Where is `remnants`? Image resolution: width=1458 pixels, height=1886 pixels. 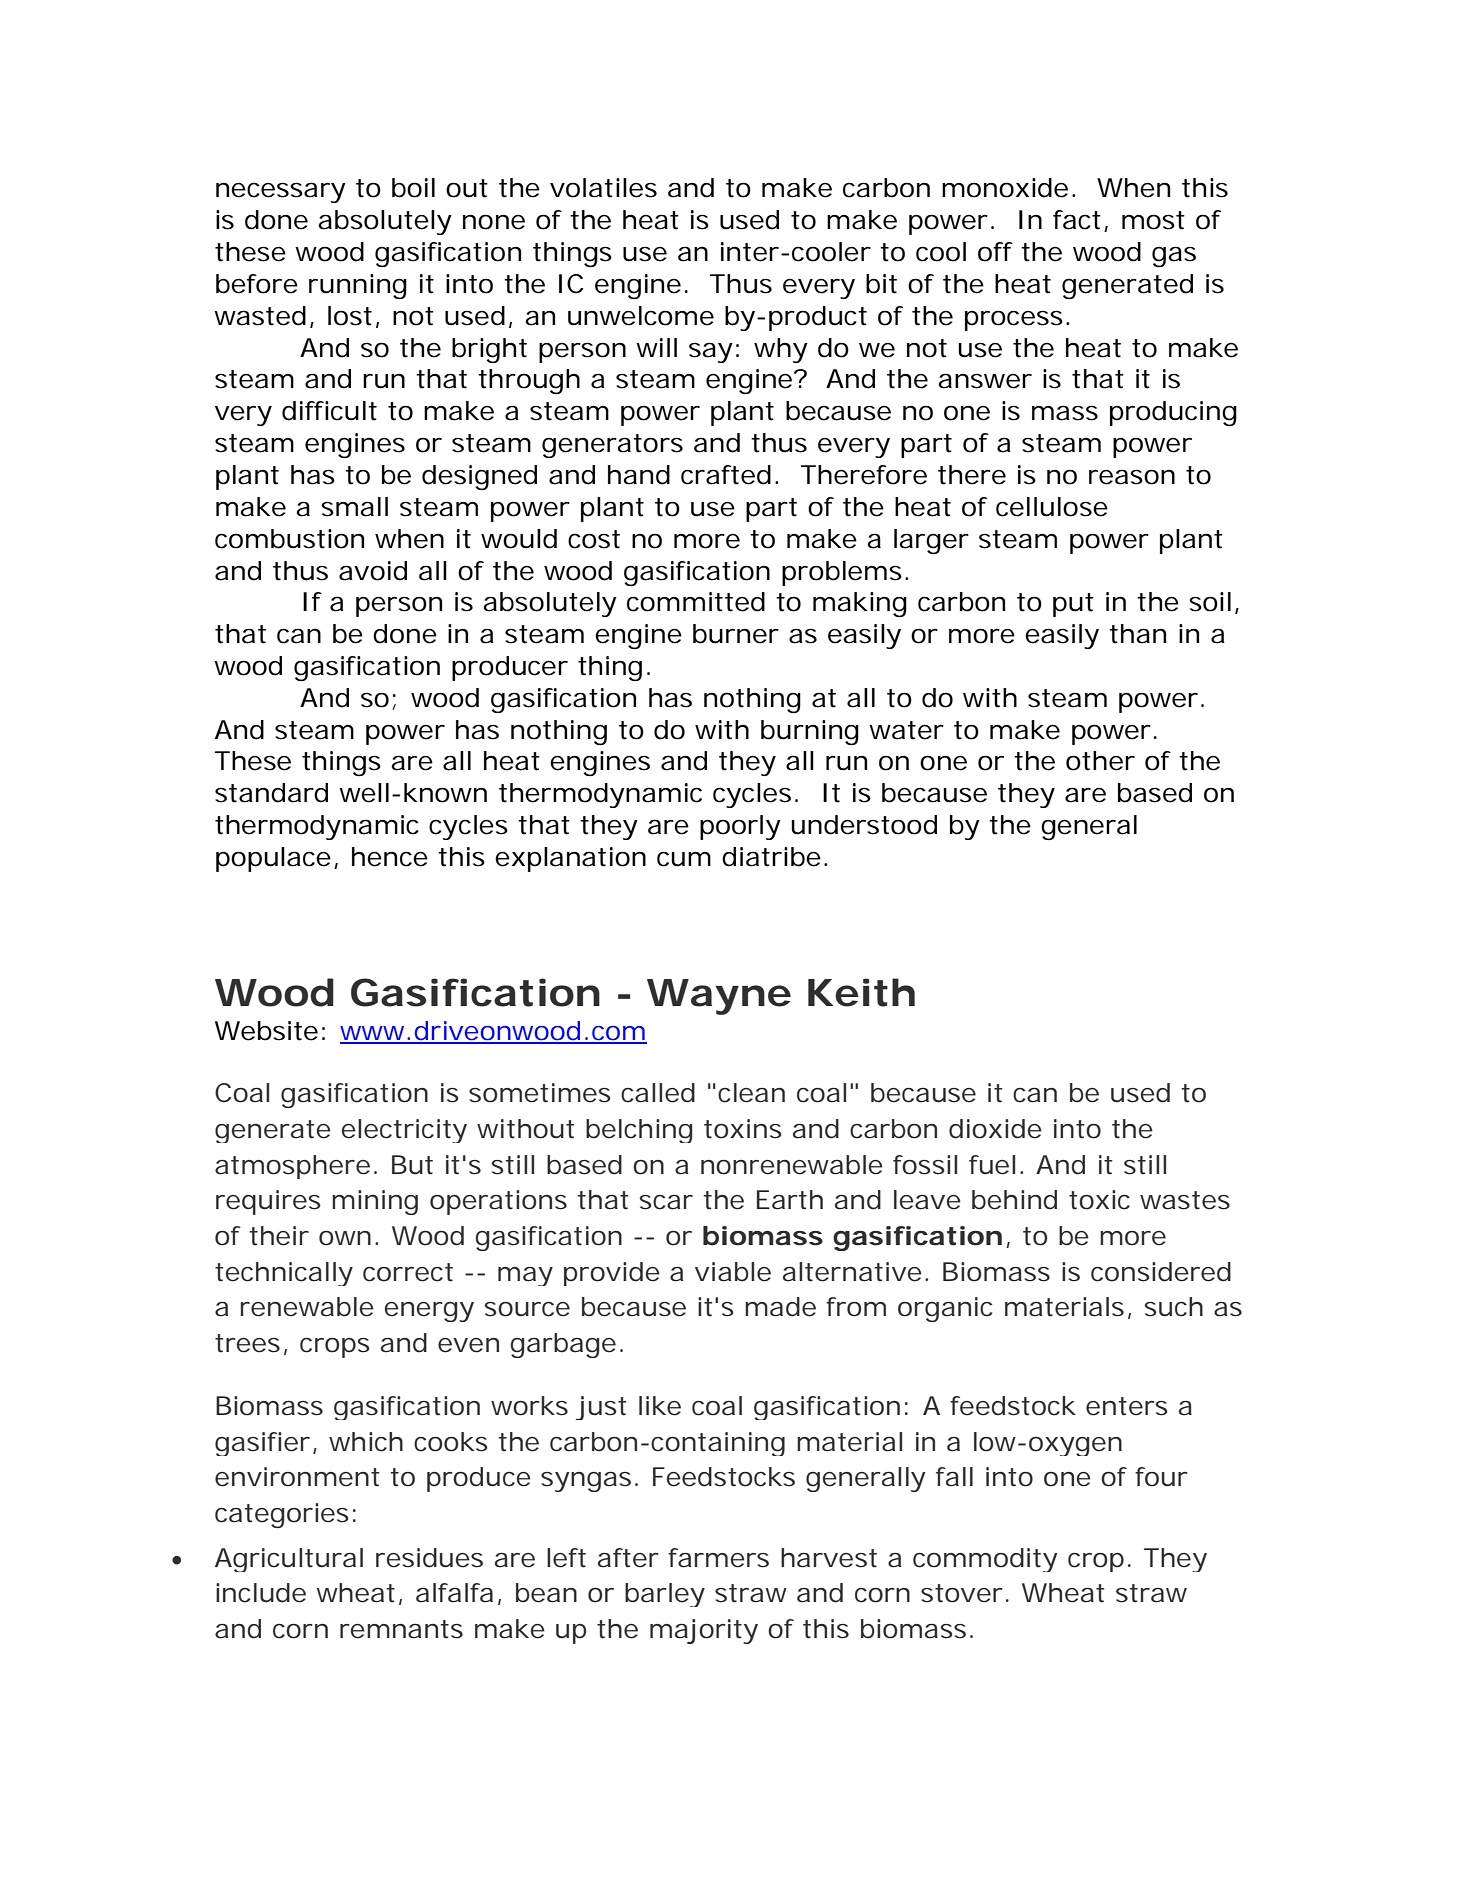
remnants is located at coordinates (401, 1629).
